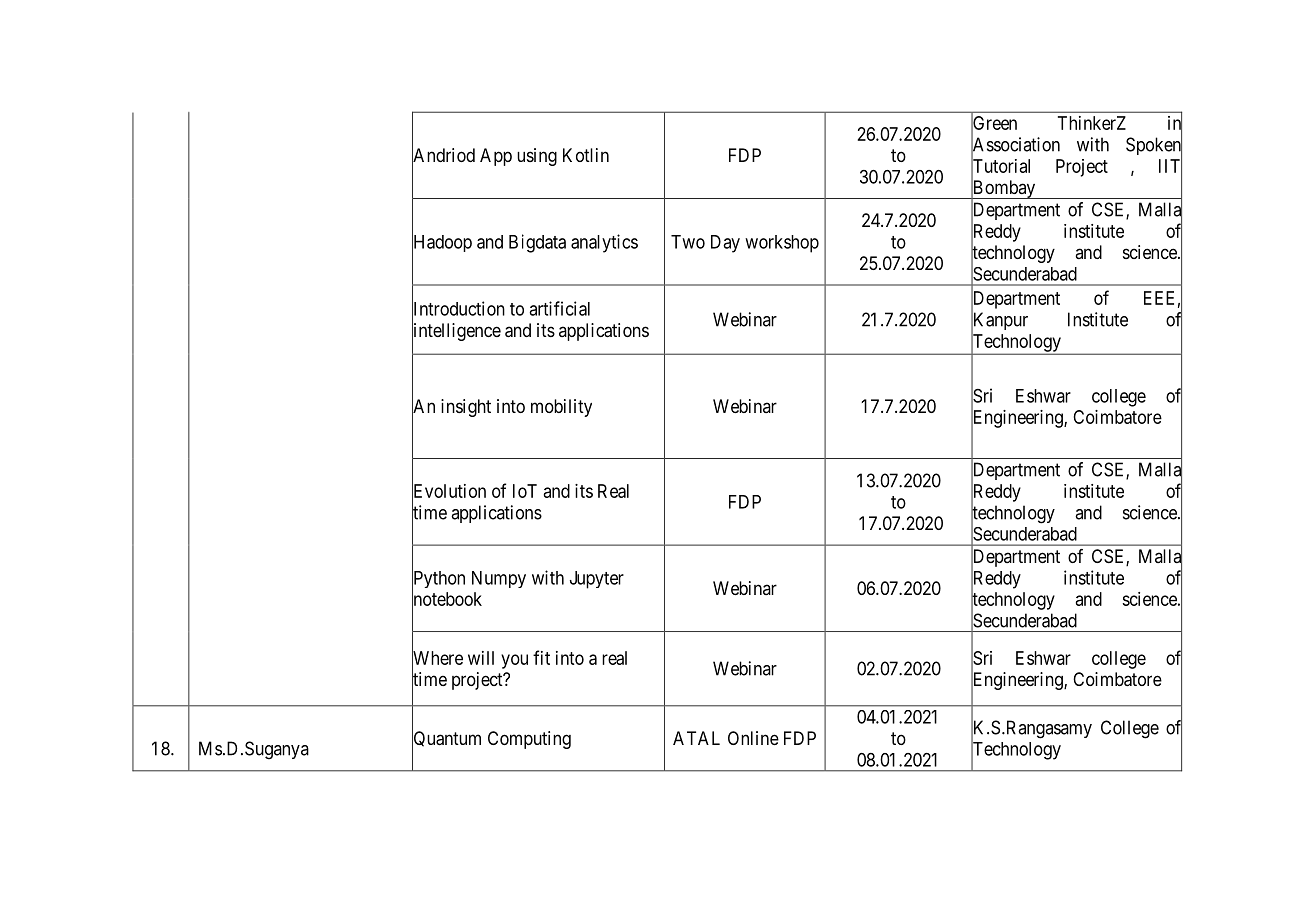  What do you see at coordinates (753, 738) in the screenshot?
I see `Online` at bounding box center [753, 738].
